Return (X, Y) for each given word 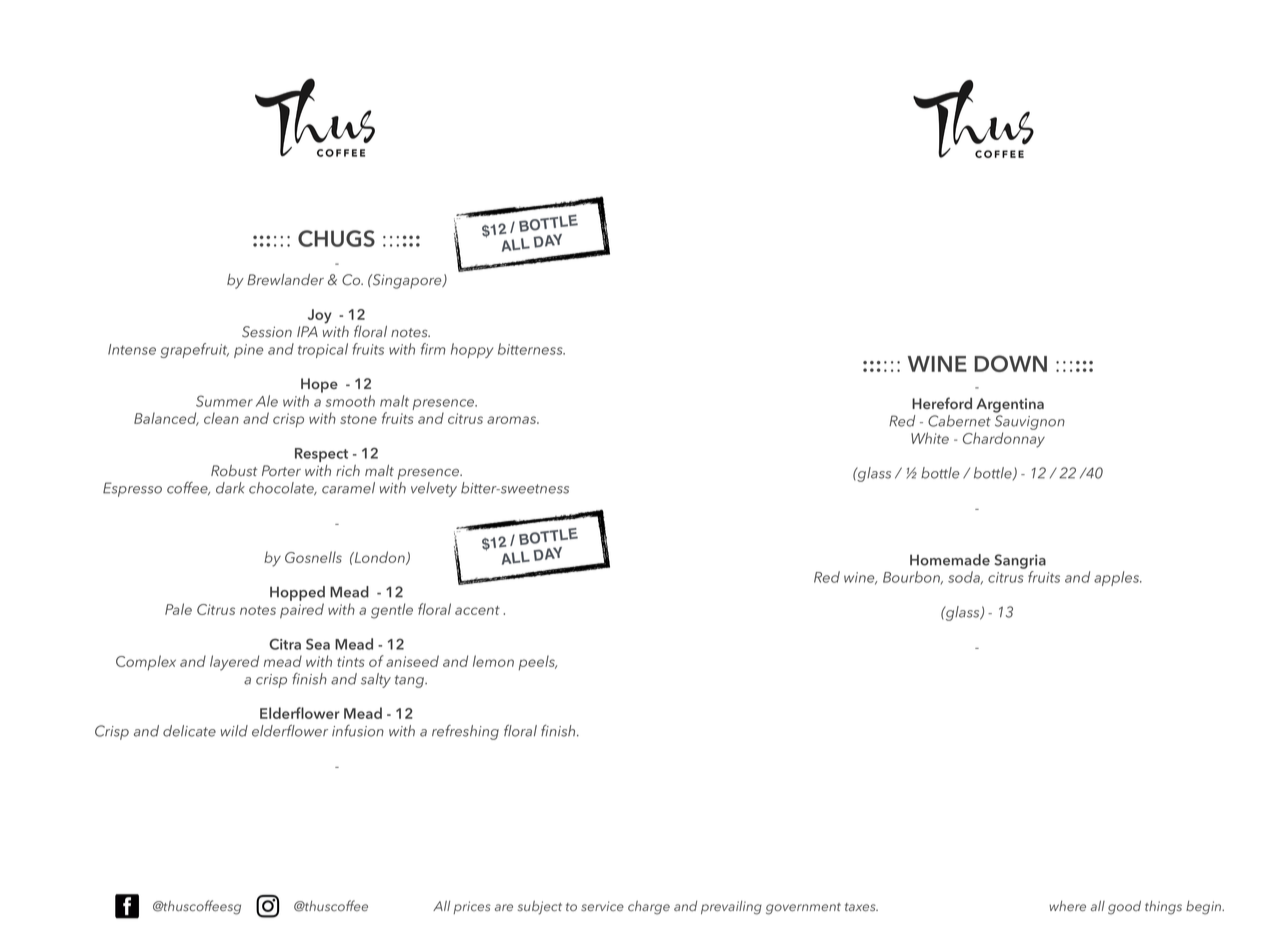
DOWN (1010, 363)
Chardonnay (1004, 440)
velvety (434, 489)
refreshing (465, 732)
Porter (281, 470)
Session (267, 332)
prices (472, 907)
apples (1118, 578)
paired (302, 611)
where (1067, 906)
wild (234, 731)
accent (477, 610)
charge (649, 908)
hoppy (472, 350)
